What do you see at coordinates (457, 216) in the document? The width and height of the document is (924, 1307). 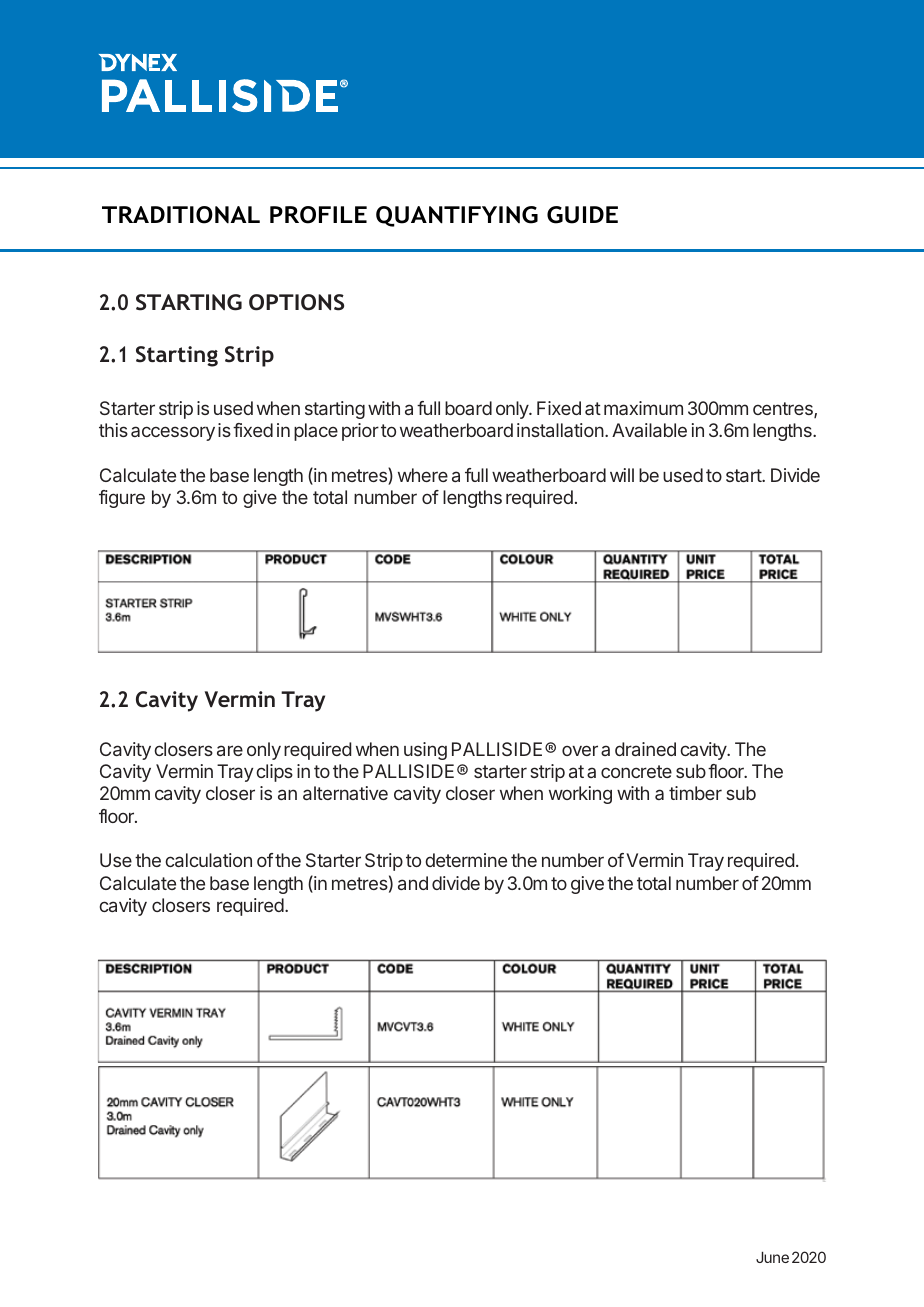 I see `QUANTIFYING` at bounding box center [457, 216].
